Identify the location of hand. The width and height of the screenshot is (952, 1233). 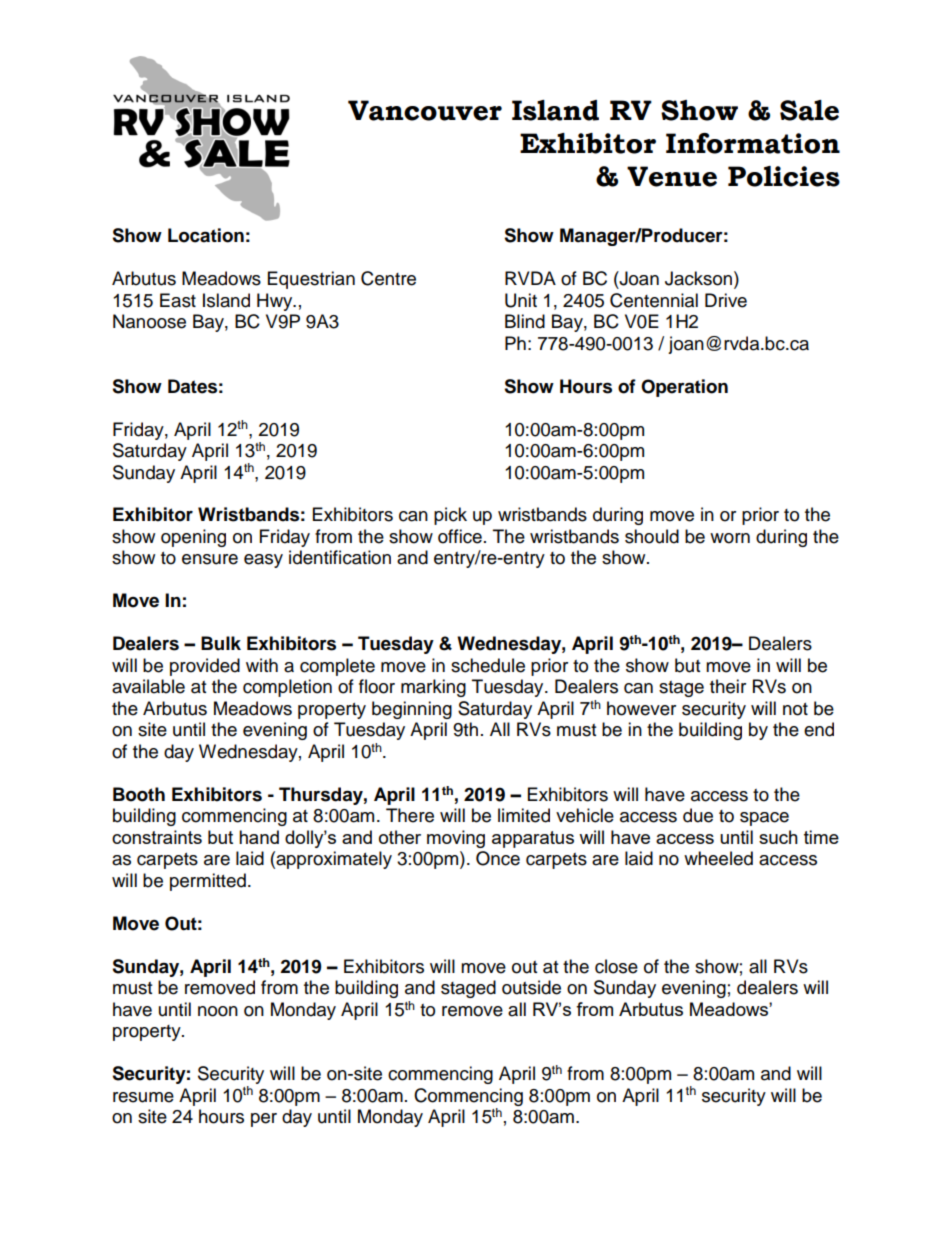
(259, 837).
